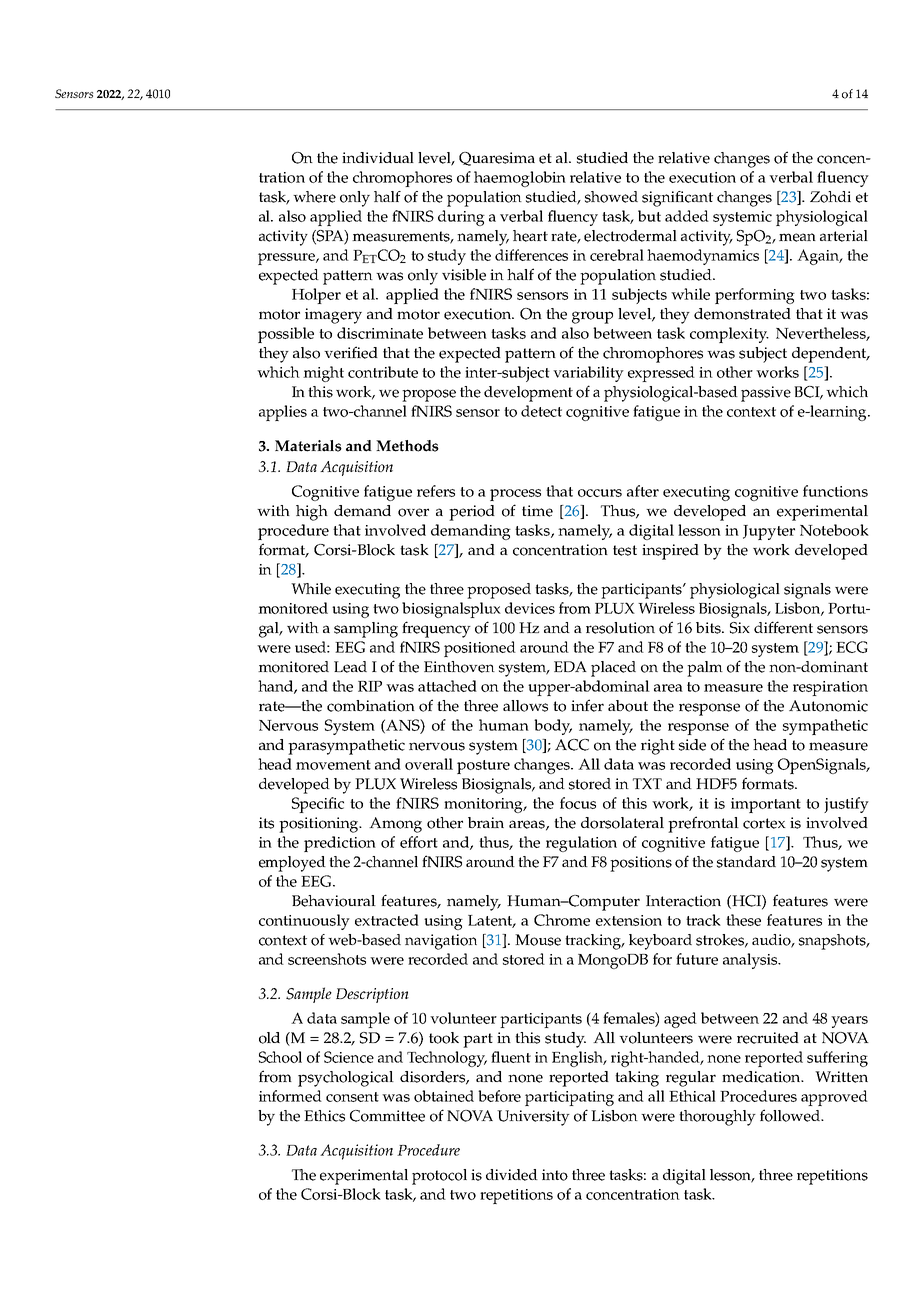 This screenshot has width=924, height=1308. Describe the element at coordinates (766, 394) in the screenshot. I see `passive` at that location.
